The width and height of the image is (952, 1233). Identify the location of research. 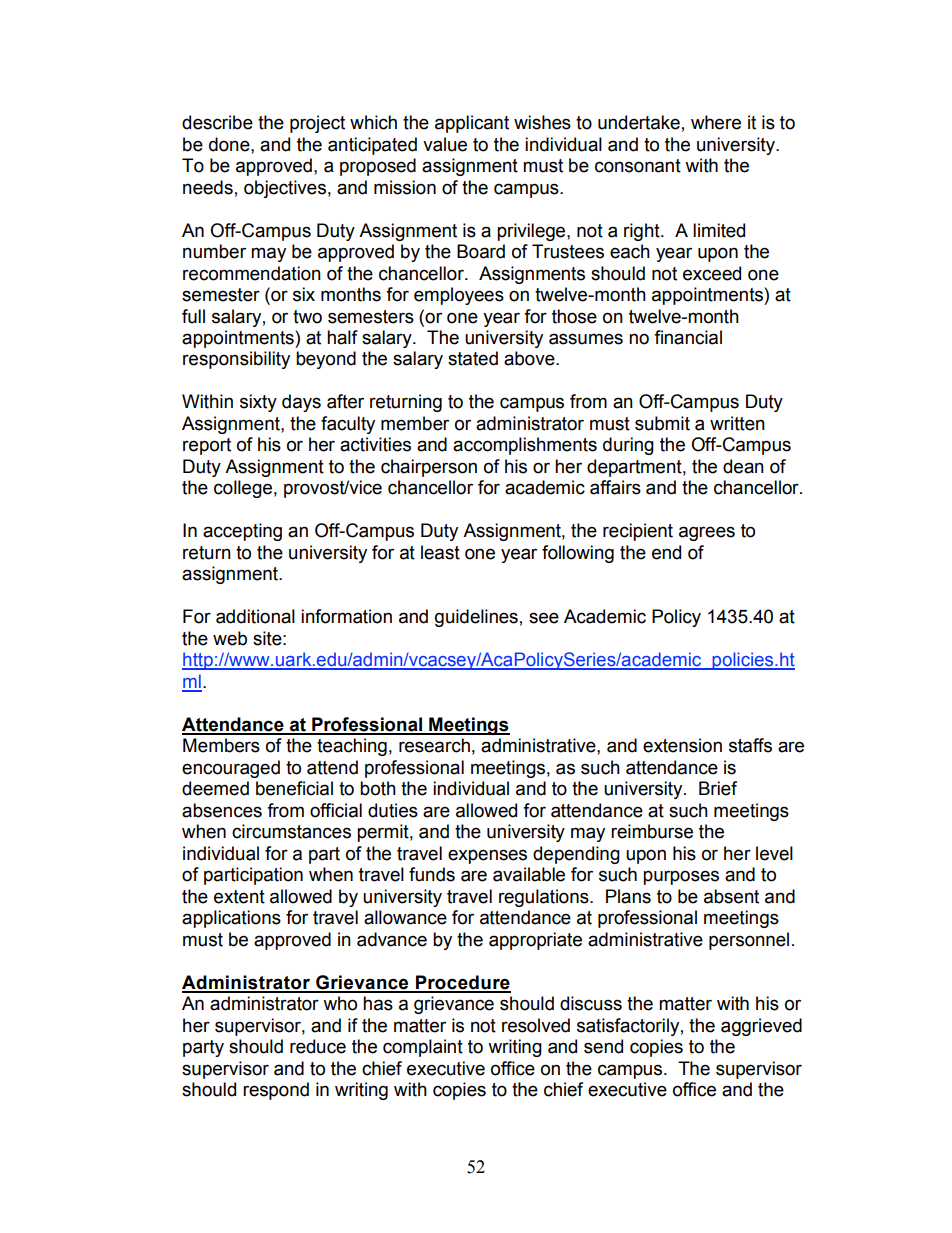
(434, 745).
